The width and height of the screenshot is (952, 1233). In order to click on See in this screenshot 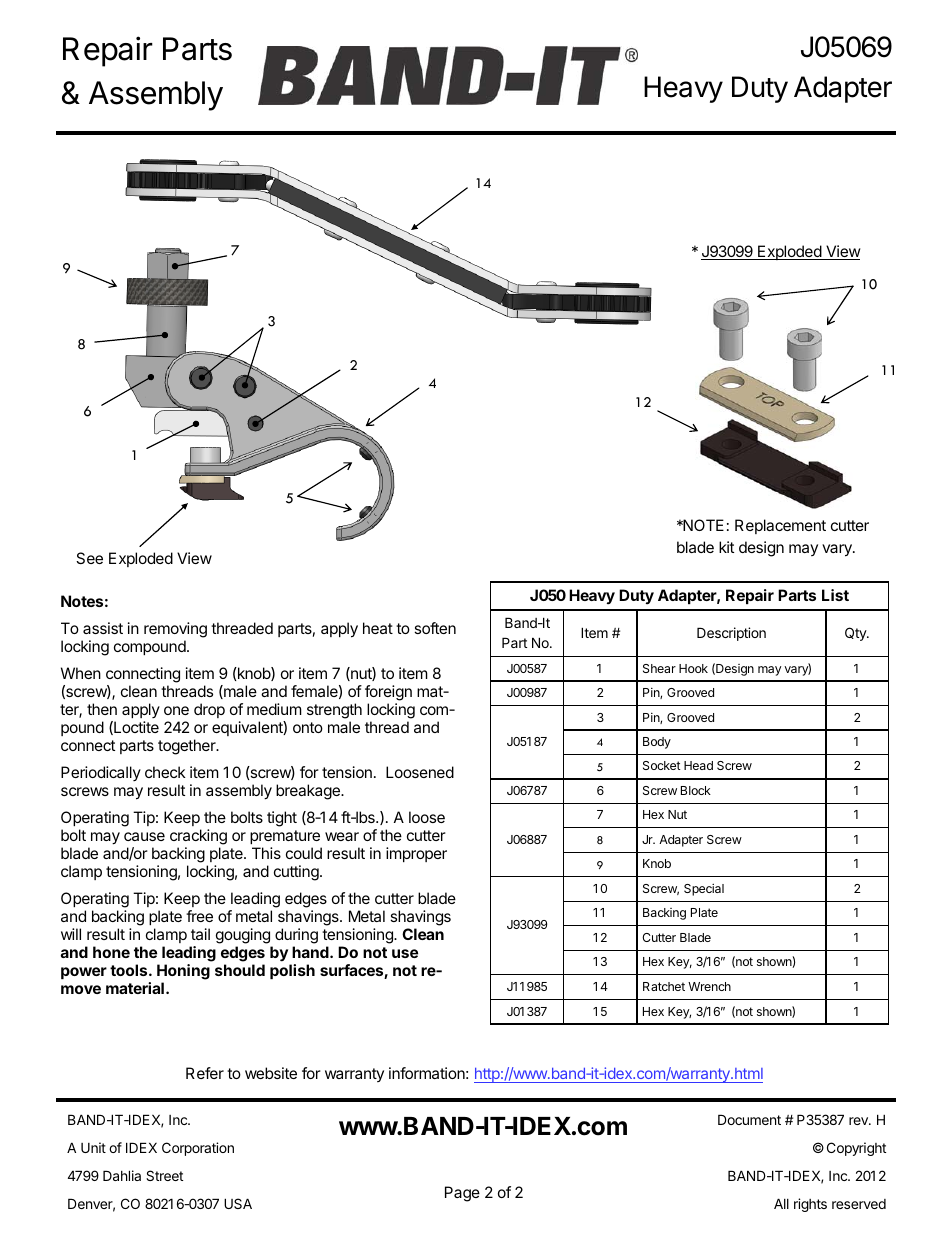, I will do `click(89, 558)`.
